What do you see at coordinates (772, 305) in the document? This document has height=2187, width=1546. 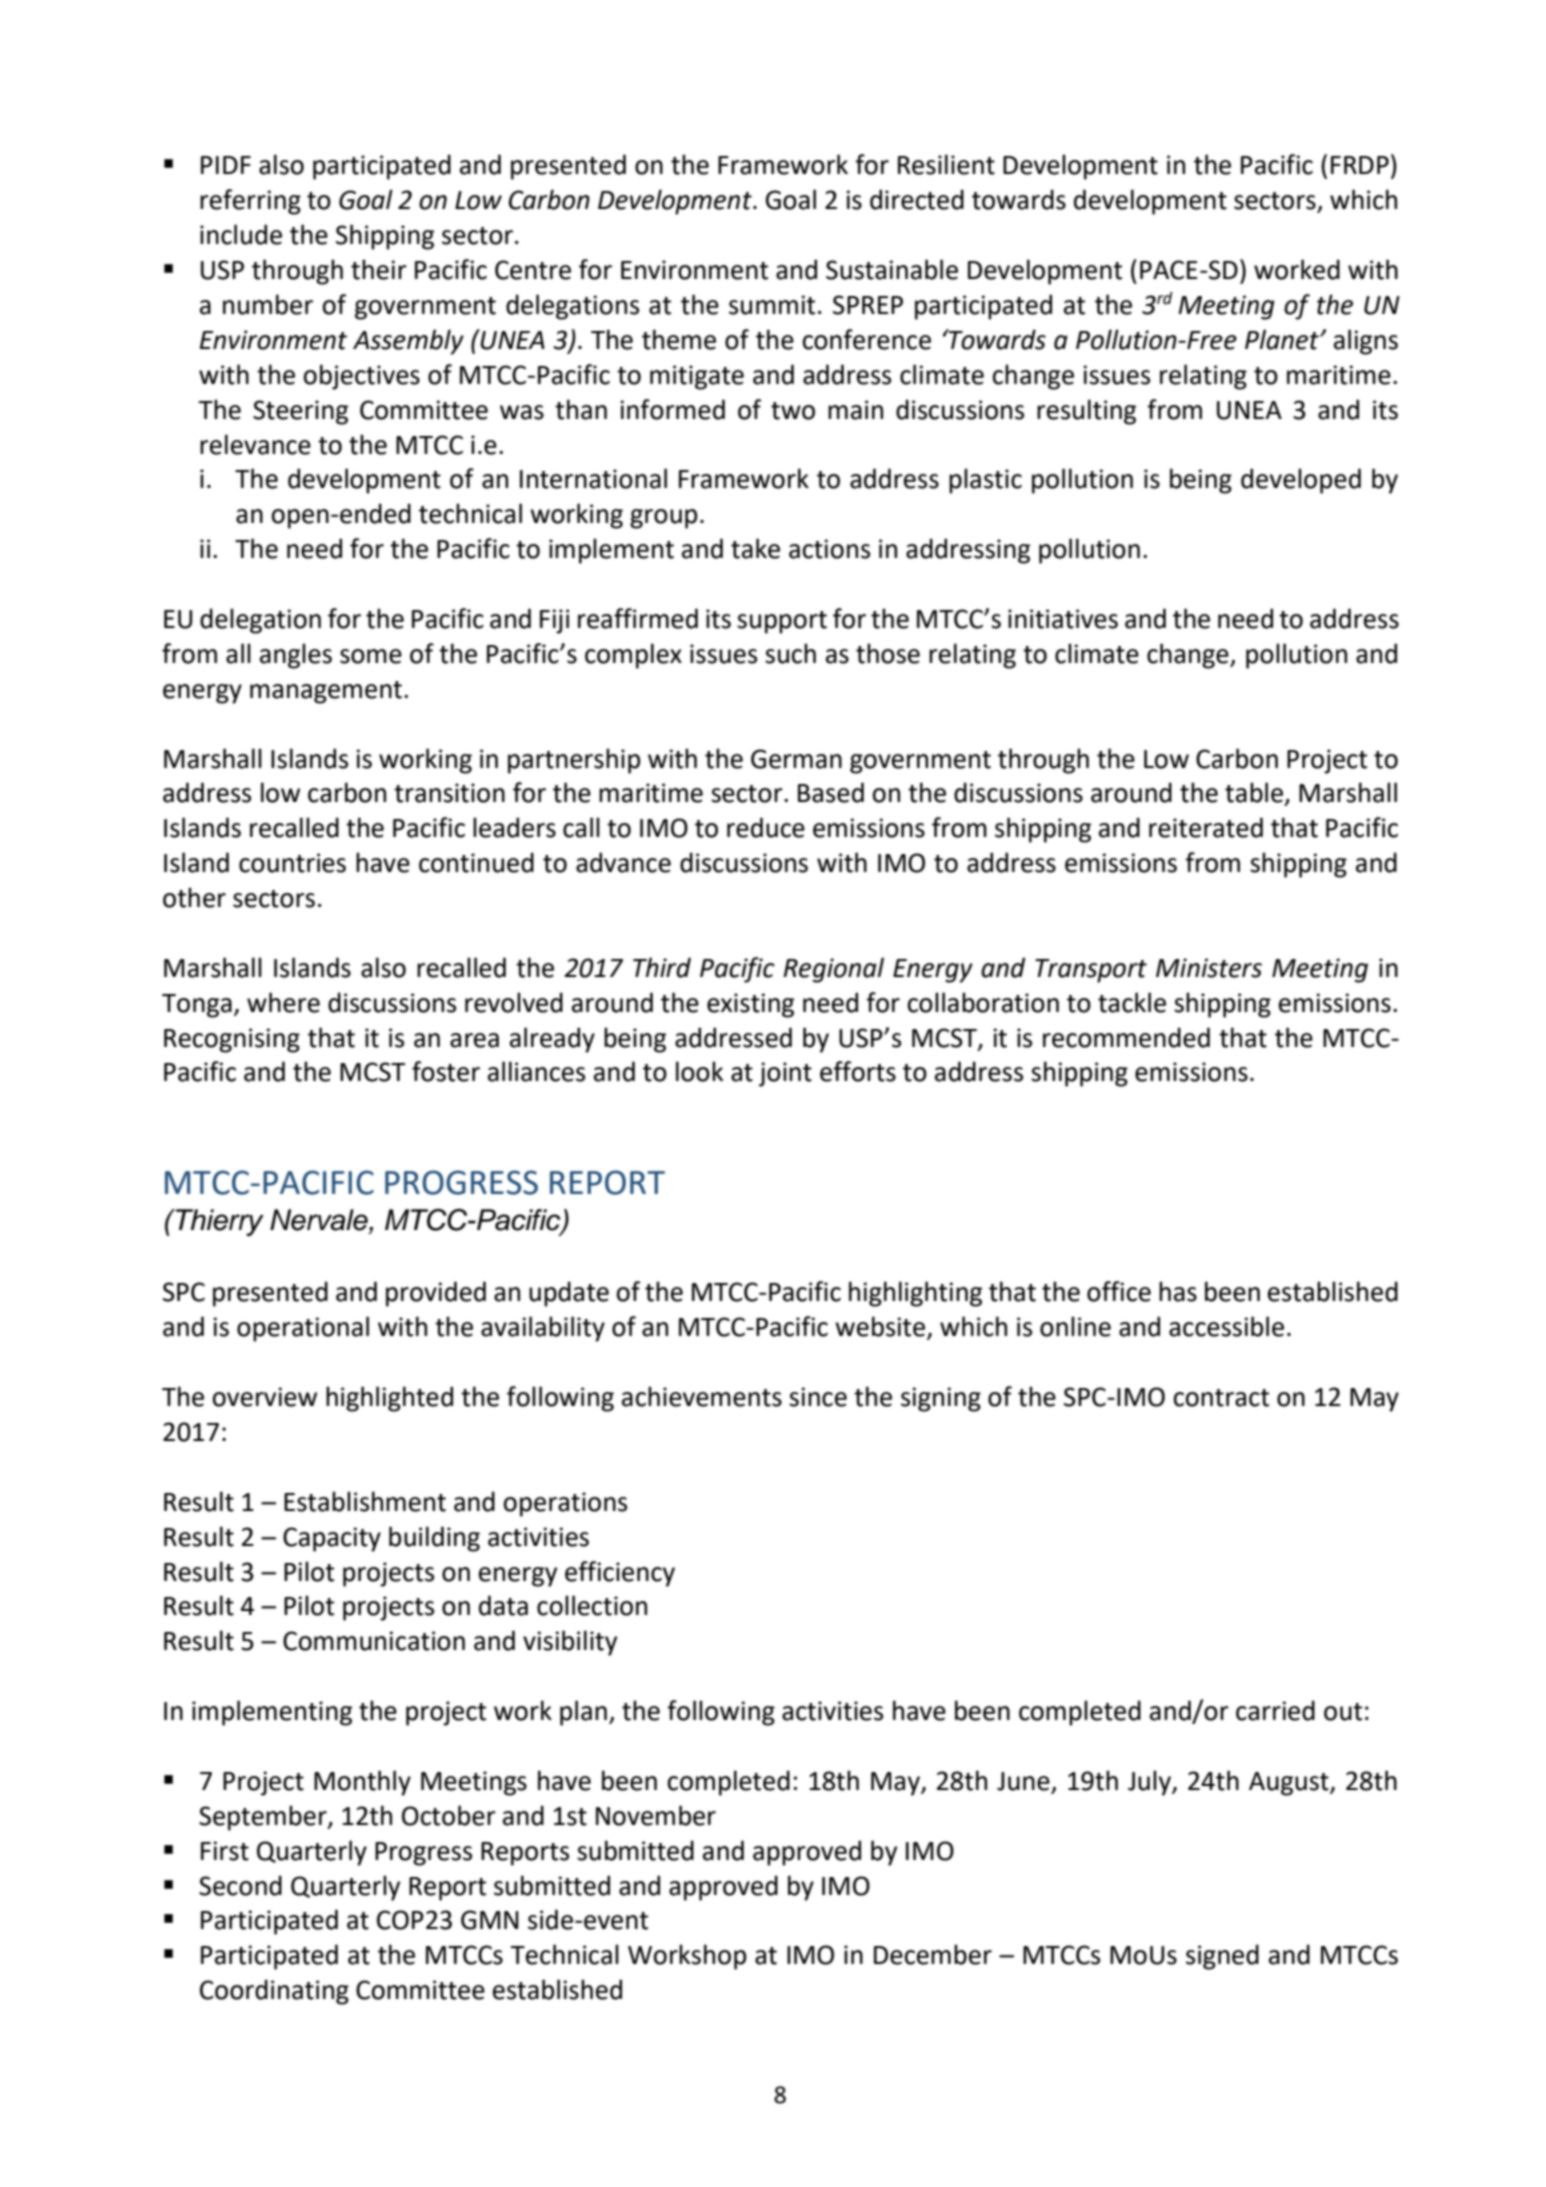 I see `summit` at bounding box center [772, 305].
